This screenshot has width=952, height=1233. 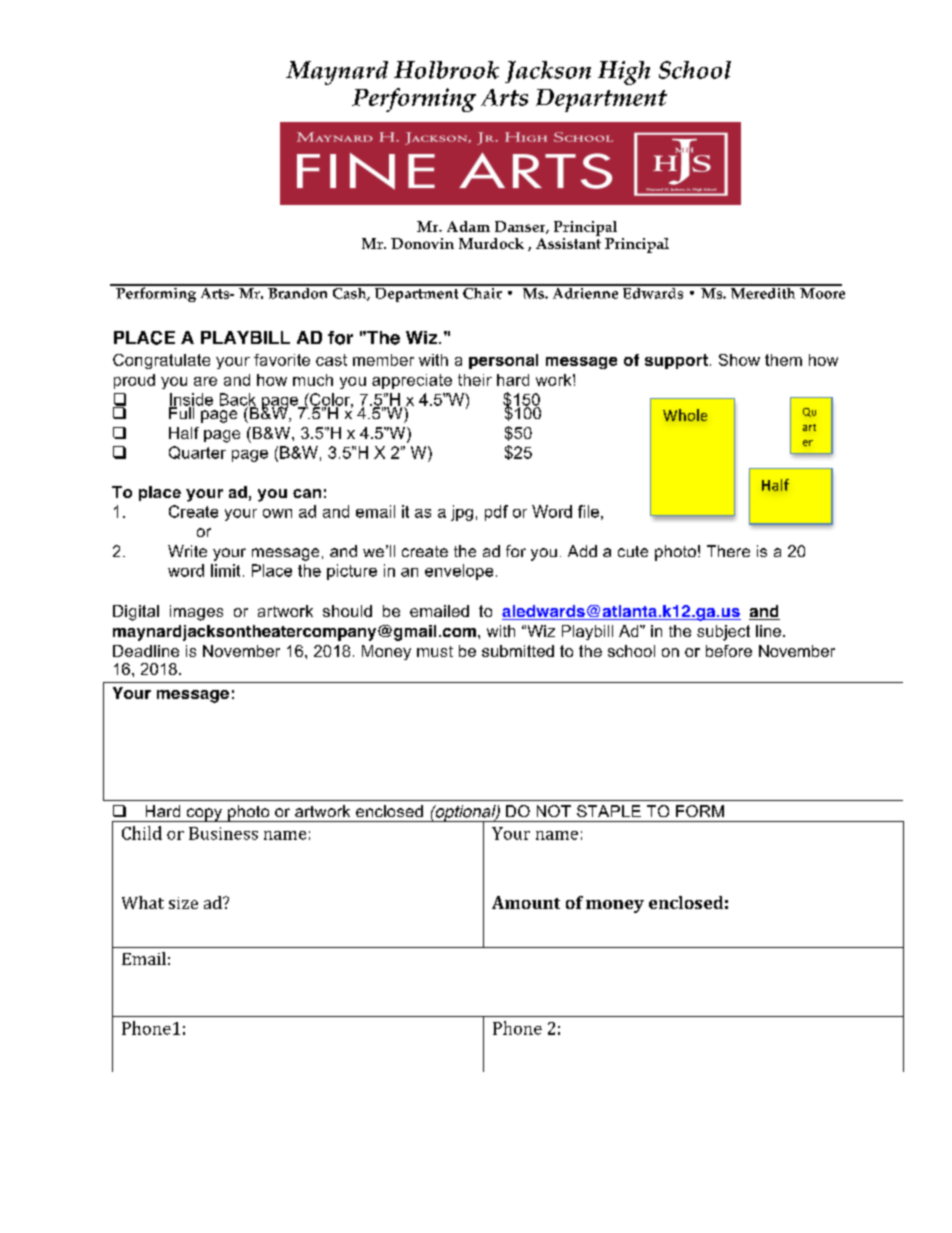 I want to click on High, so click(x=624, y=73).
